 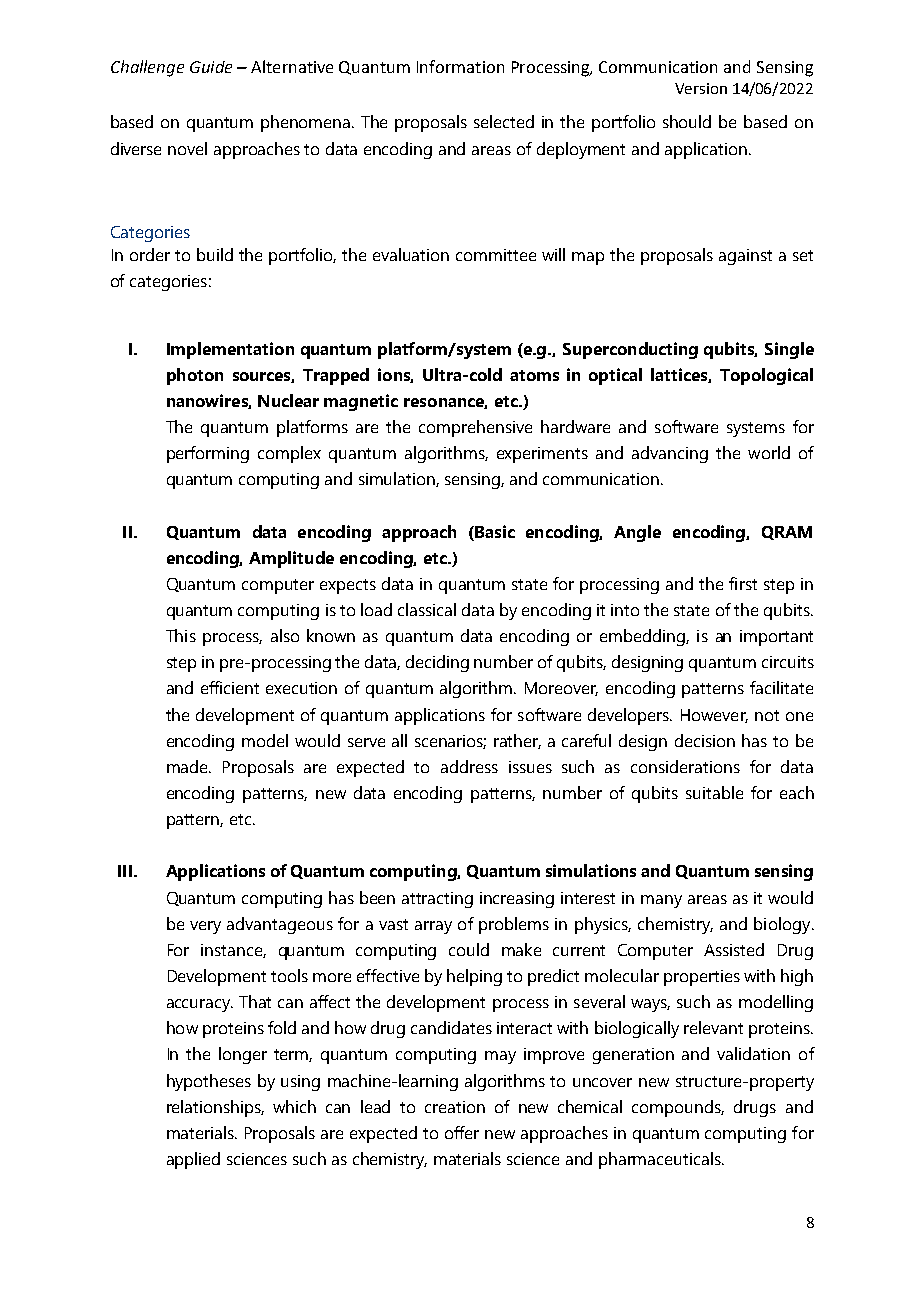 I want to click on Information, so click(x=460, y=66).
